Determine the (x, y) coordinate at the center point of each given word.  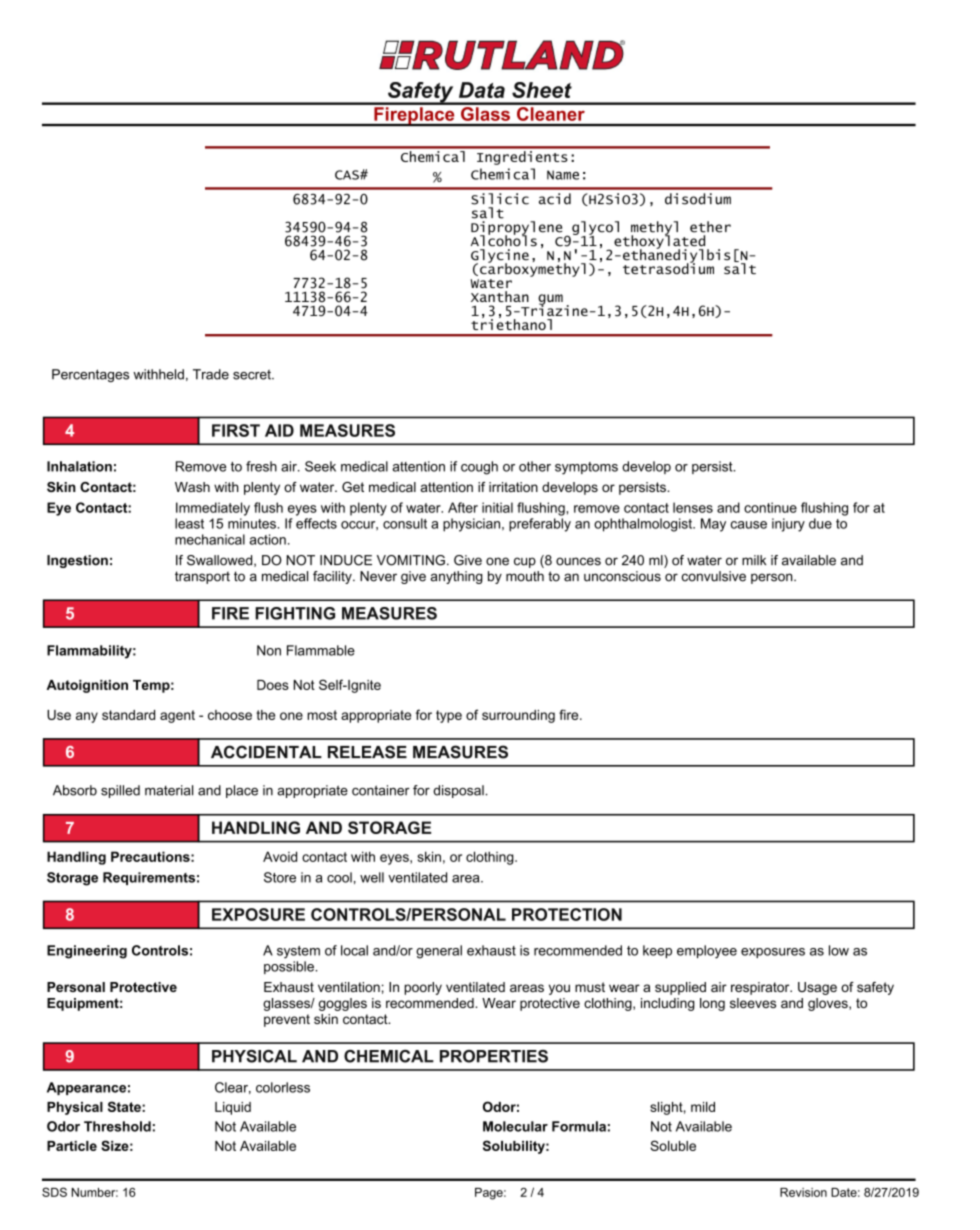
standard (128, 715)
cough (479, 468)
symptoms (586, 468)
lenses (693, 507)
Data (482, 90)
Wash (192, 487)
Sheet (542, 90)
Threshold (117, 1126)
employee (707, 952)
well (372, 877)
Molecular (515, 1126)
